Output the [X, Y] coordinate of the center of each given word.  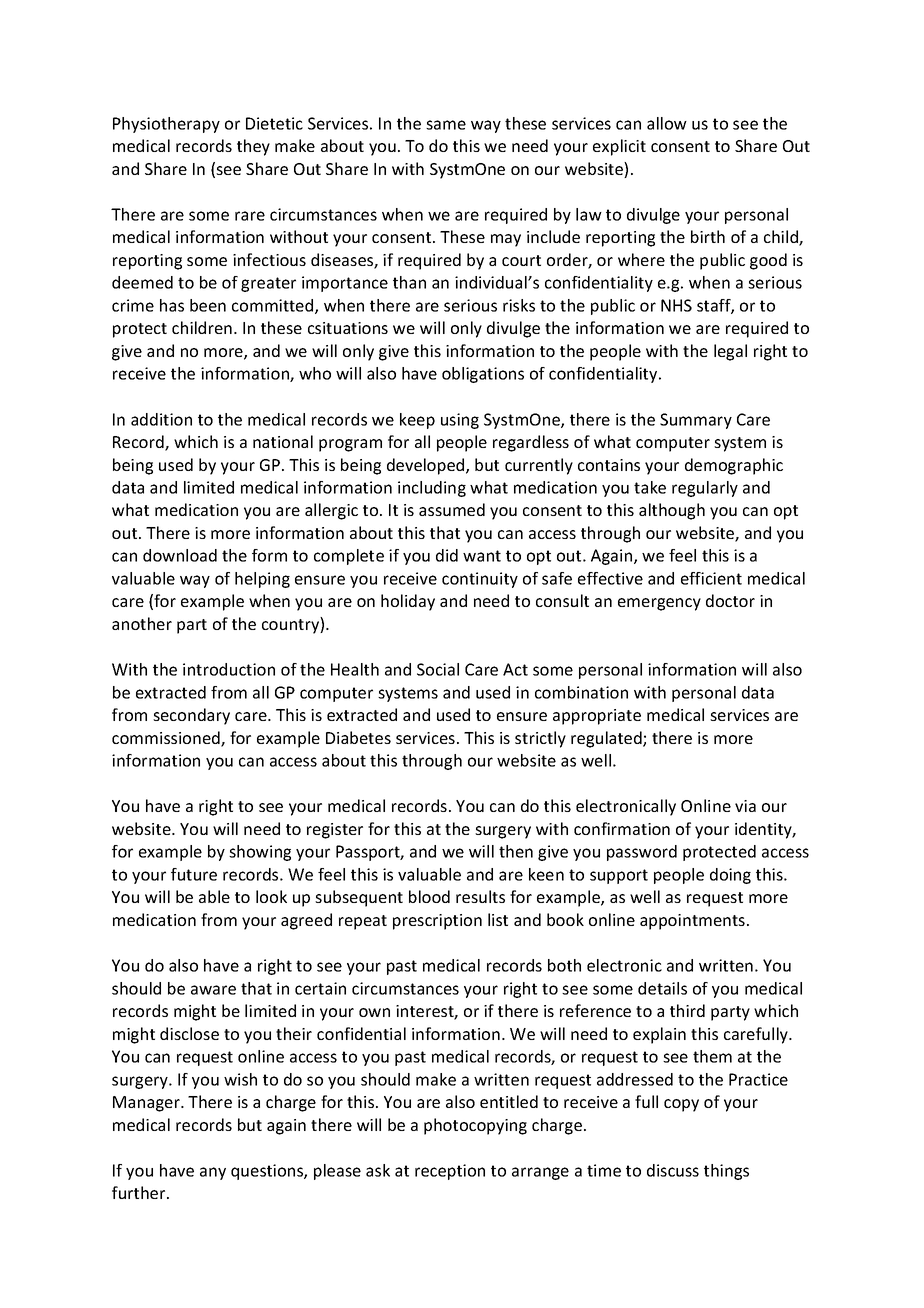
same [446, 125]
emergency [659, 604]
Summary [696, 421]
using [460, 421]
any [213, 1173]
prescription [437, 922]
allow [667, 123]
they [253, 147]
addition [161, 419]
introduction [229, 669]
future [194, 874]
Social [438, 669]
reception [450, 1172]
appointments [692, 922]
